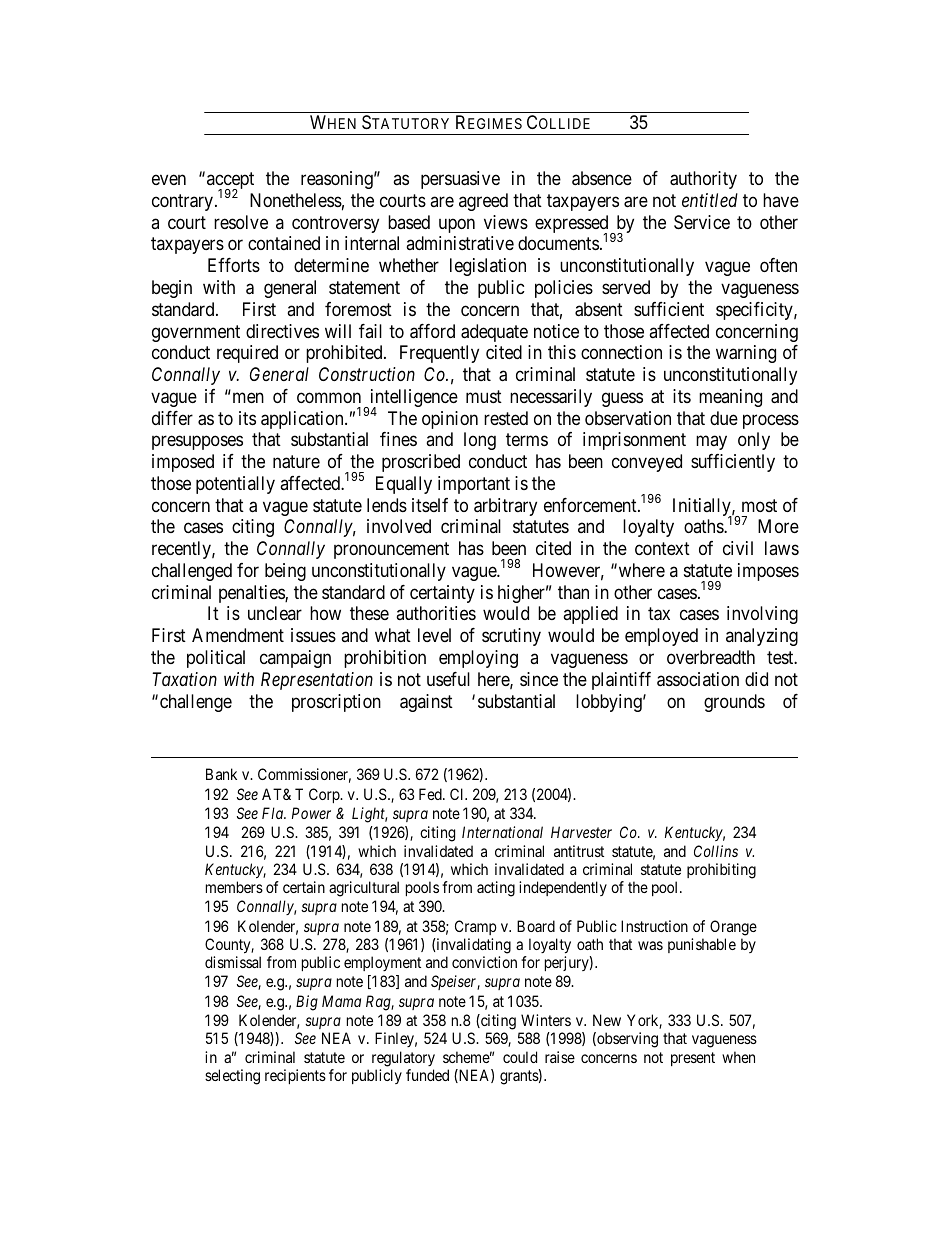  I want to click on opinion, so click(450, 420).
